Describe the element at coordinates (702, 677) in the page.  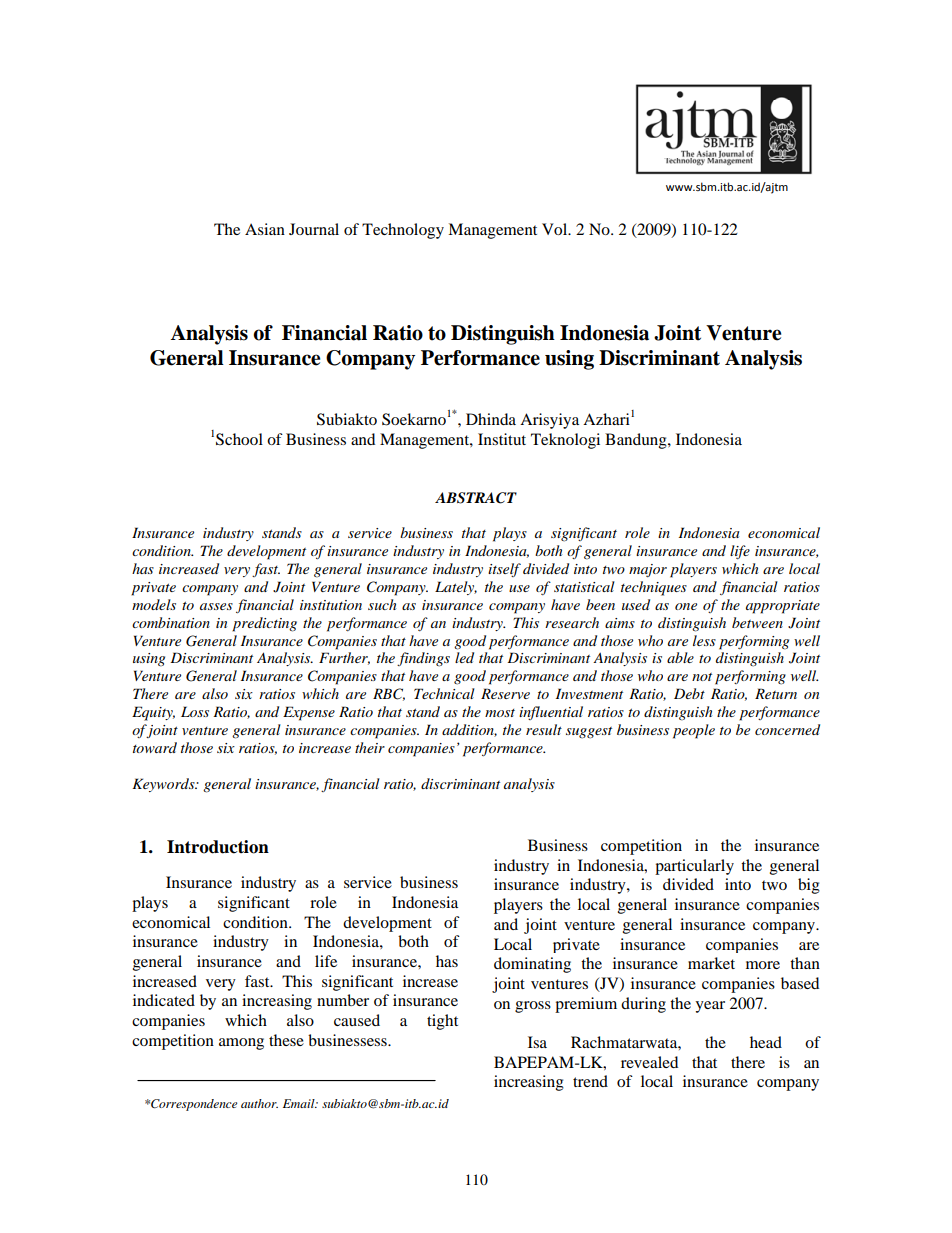
I see `not` at that location.
